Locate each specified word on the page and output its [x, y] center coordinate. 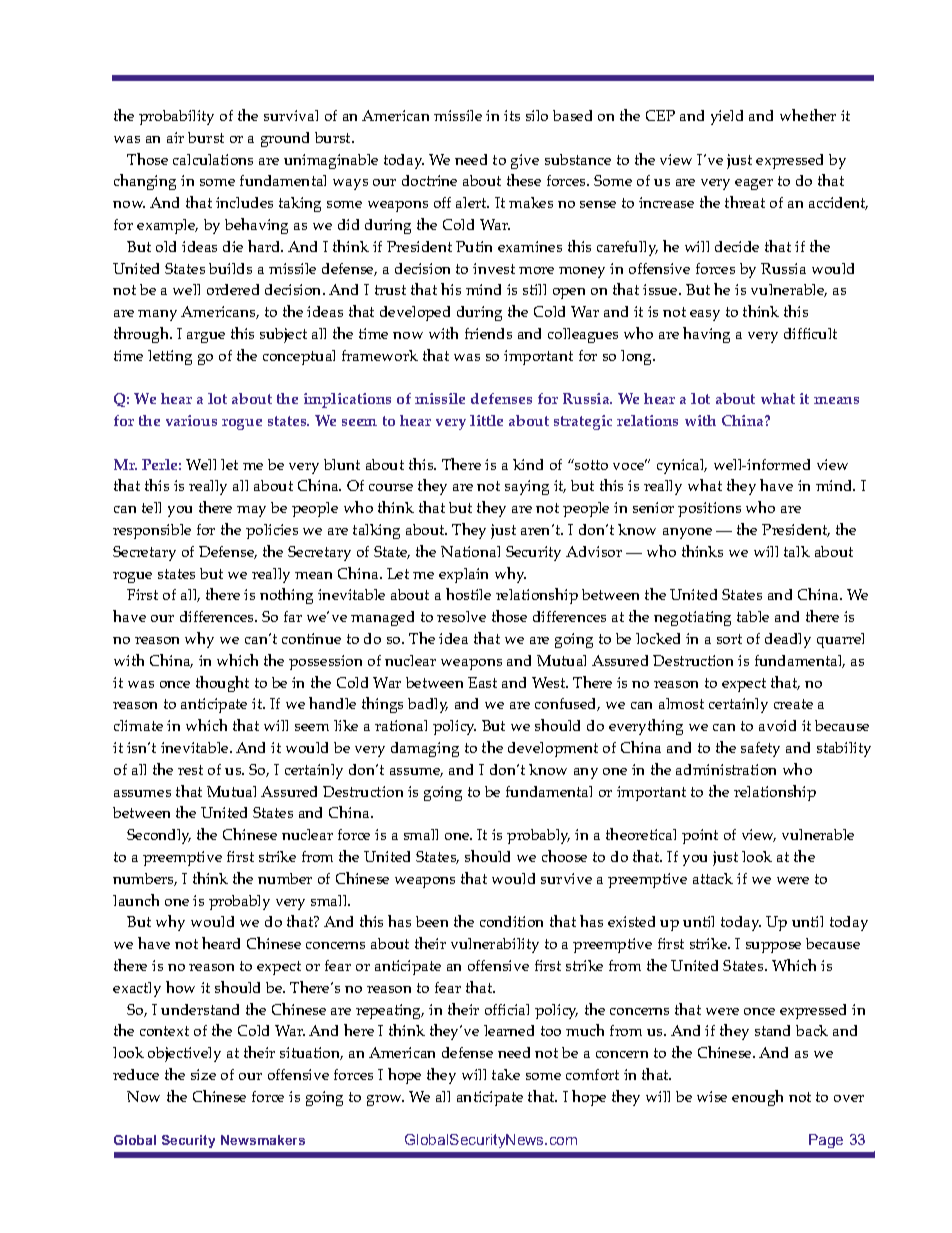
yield [727, 117]
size [203, 1074]
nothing [286, 596]
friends [488, 333]
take [506, 1074]
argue [206, 337]
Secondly [159, 836]
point [700, 836]
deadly [788, 640]
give [525, 161]
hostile [468, 594]
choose [564, 856]
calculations [213, 159]
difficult [810, 333]
